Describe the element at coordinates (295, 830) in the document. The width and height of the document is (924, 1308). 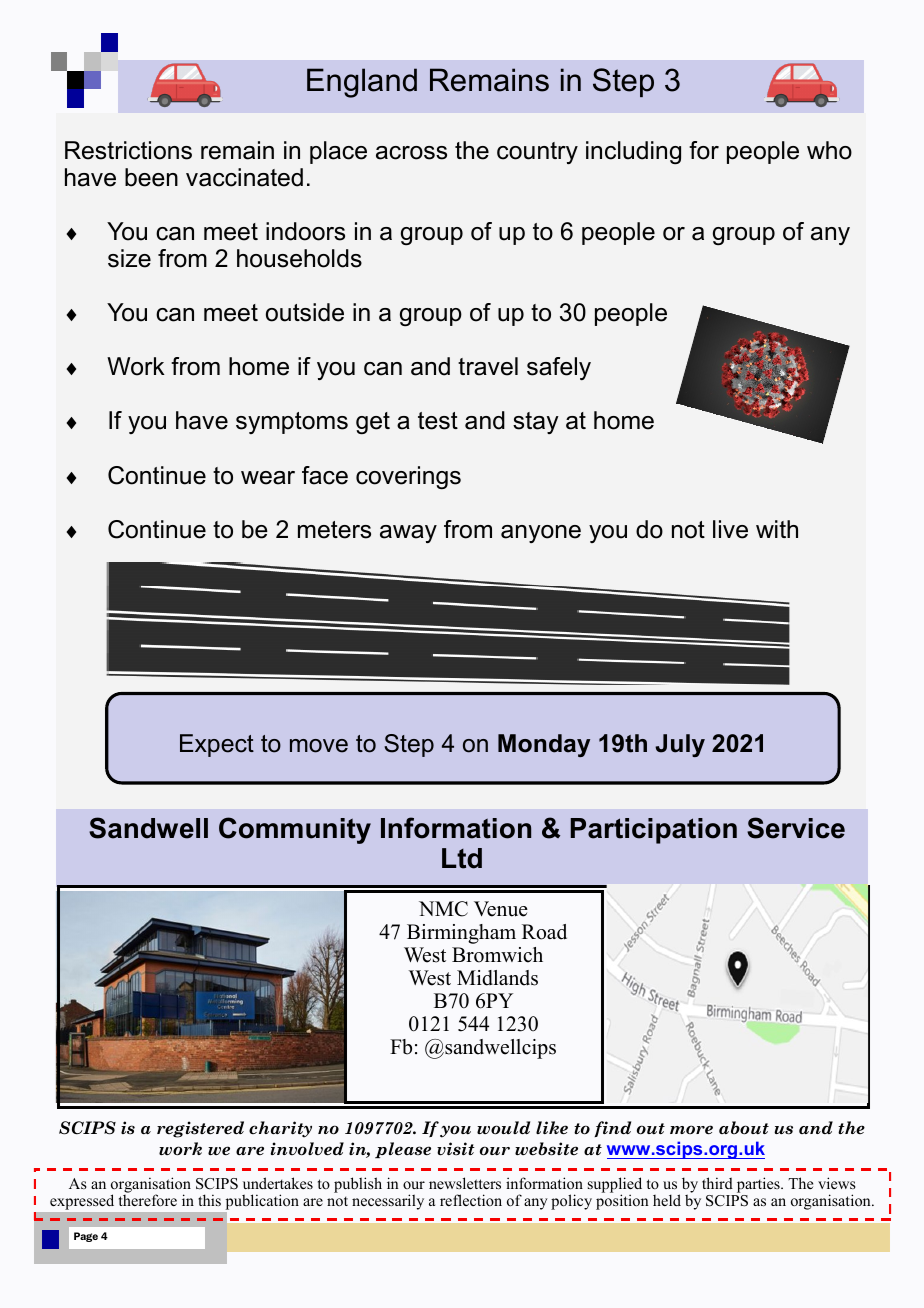
I see `Community` at that location.
